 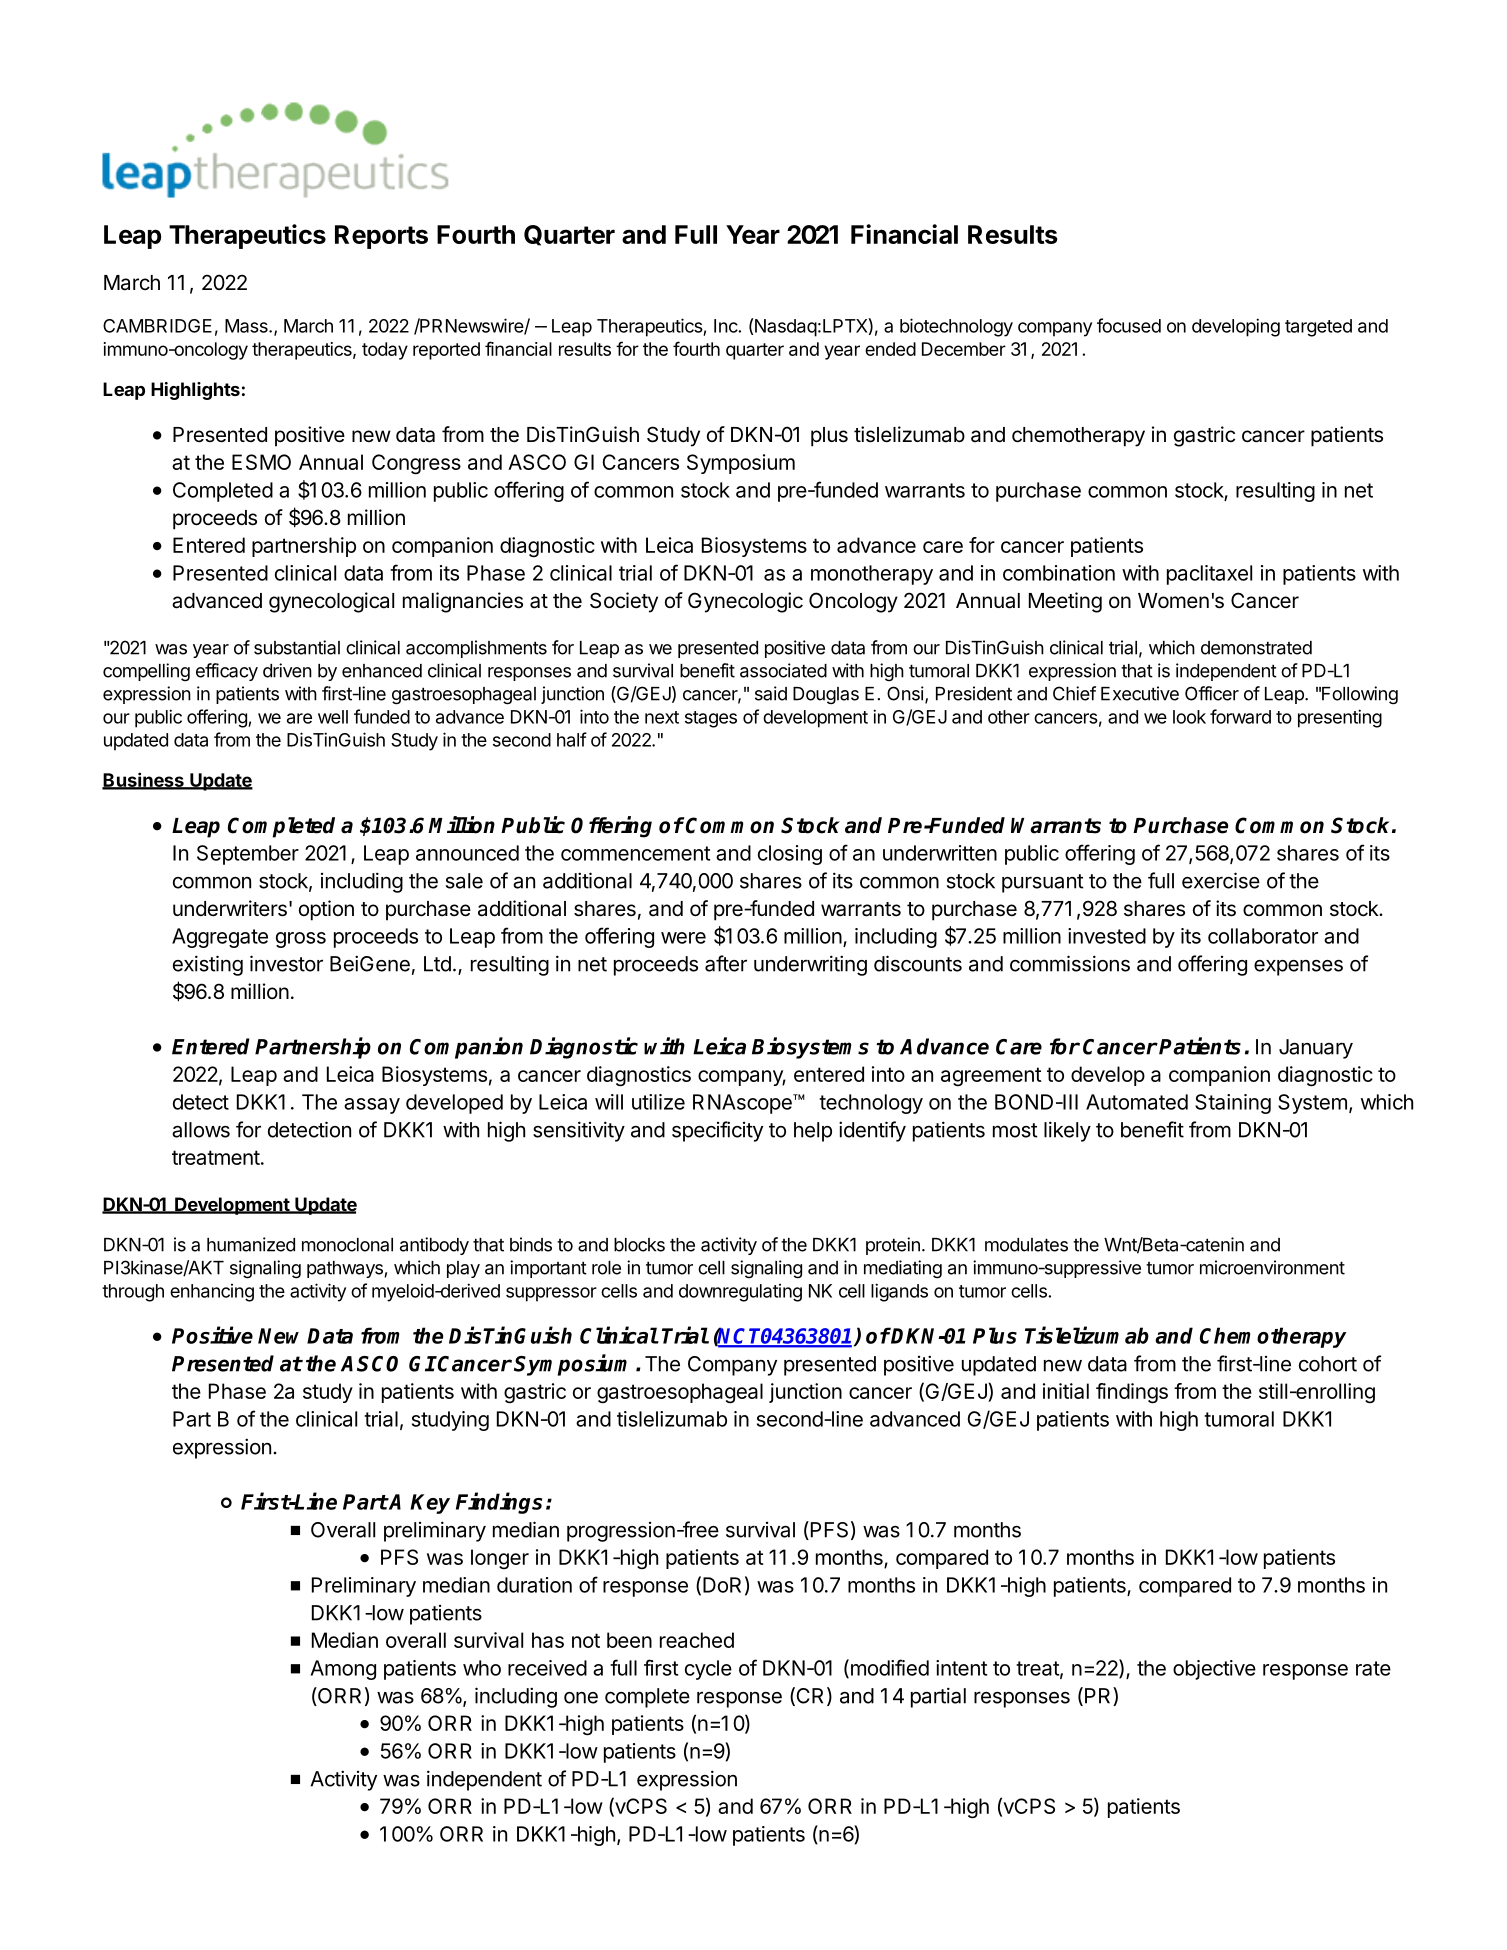 What do you see at coordinates (1214, 1670) in the page?
I see `objective` at bounding box center [1214, 1670].
